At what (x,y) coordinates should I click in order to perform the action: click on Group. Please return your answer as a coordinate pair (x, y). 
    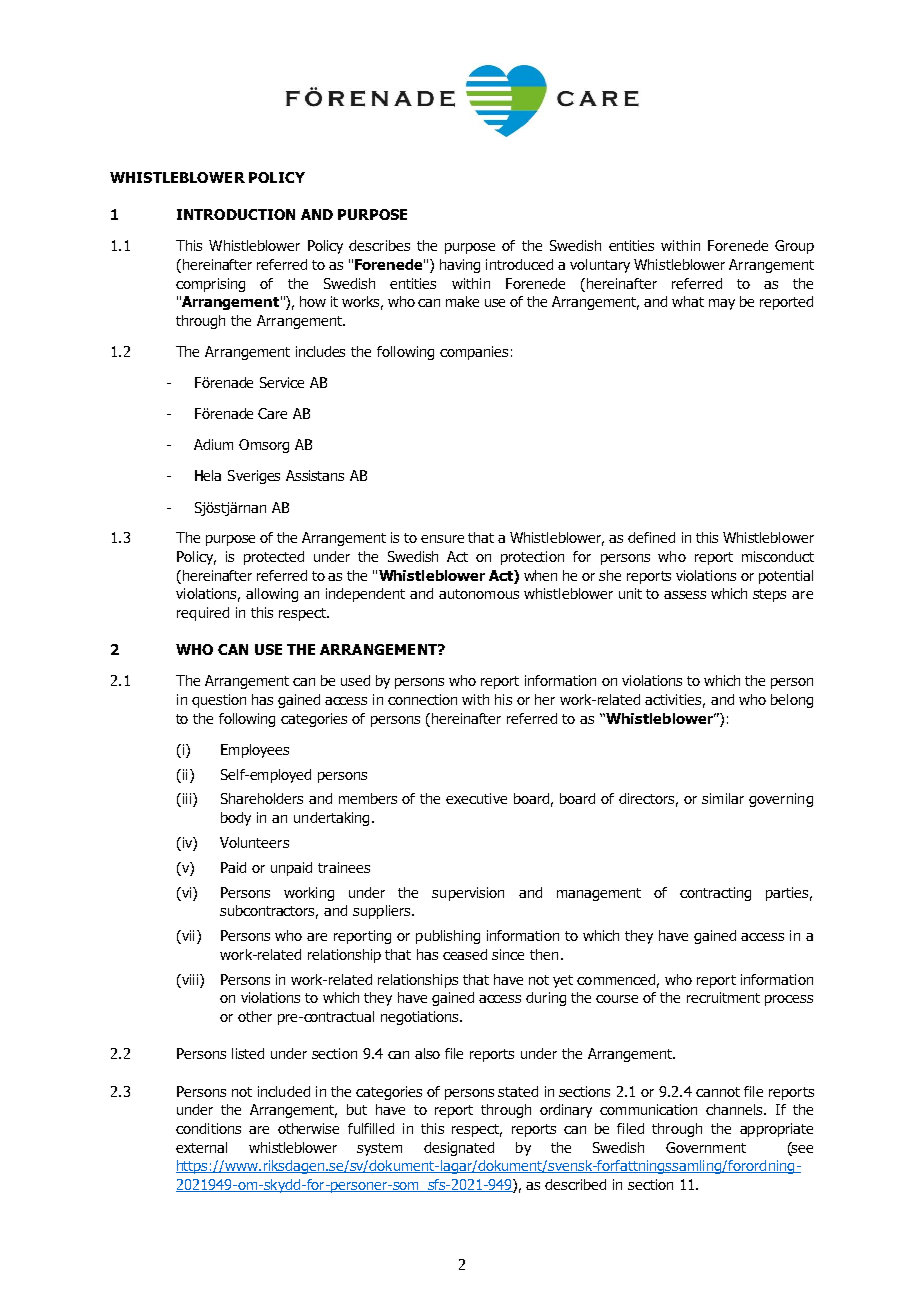
    Looking at the image, I should click on (794, 247).
